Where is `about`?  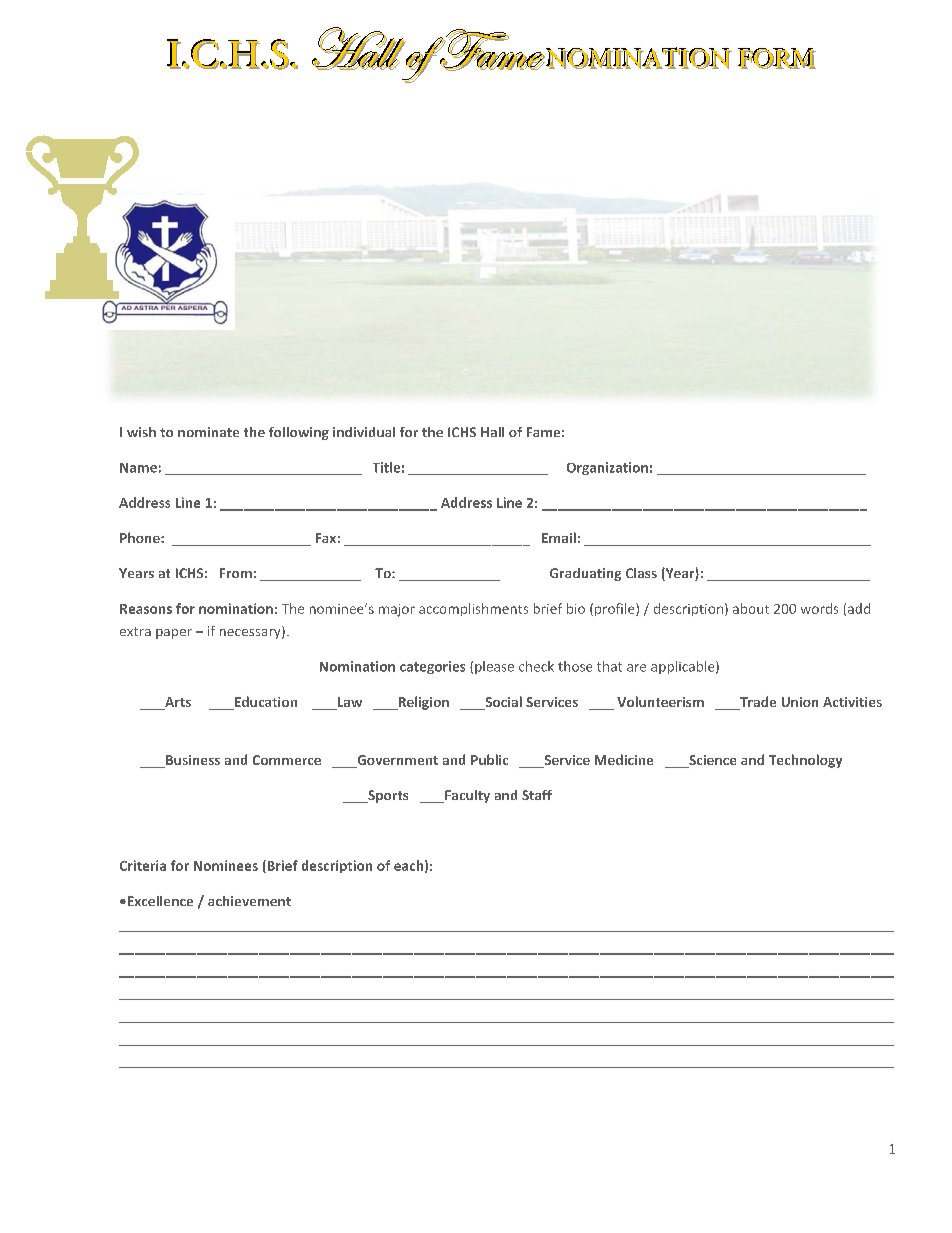
about is located at coordinates (751, 608).
